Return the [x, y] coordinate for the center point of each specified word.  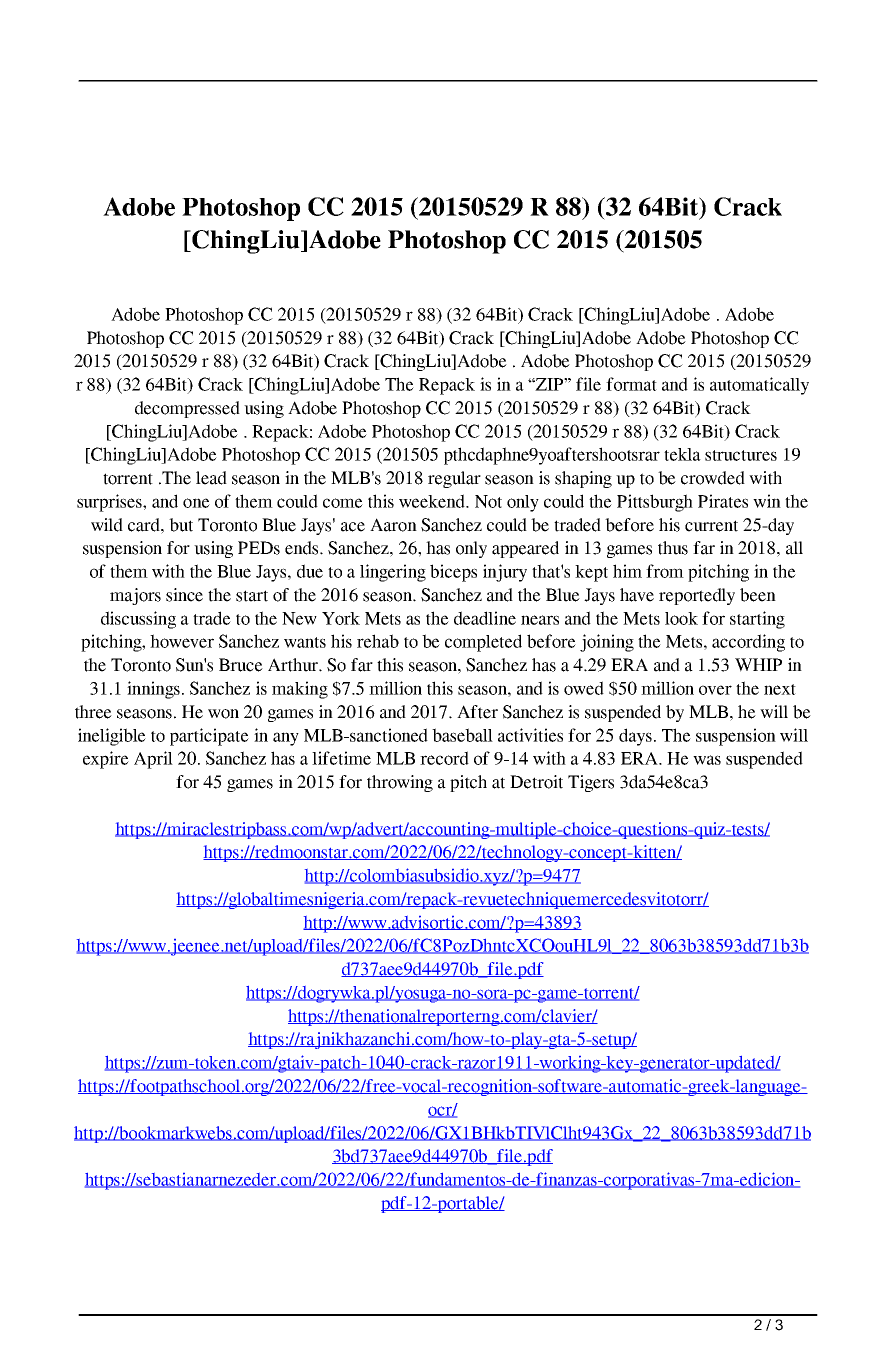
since [184, 595]
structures [741, 455]
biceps [453, 573]
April [153, 760]
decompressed [187, 409]
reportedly [697, 596]
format [631, 384]
